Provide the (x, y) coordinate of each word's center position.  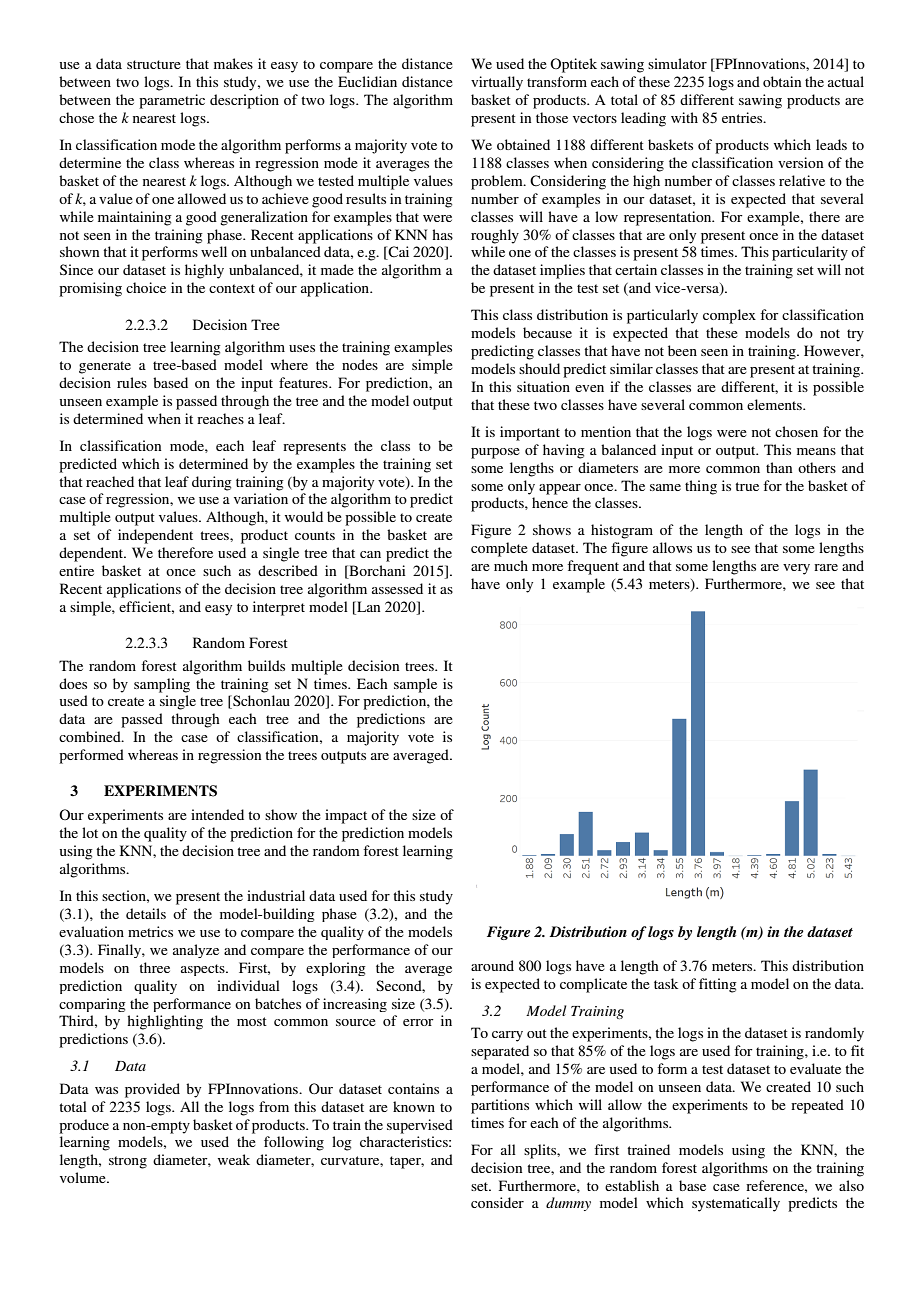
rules (132, 382)
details (146, 913)
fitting (718, 985)
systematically (736, 1204)
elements (775, 404)
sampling (162, 685)
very (796, 569)
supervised (420, 1126)
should (539, 368)
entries (743, 117)
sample (415, 685)
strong (128, 1162)
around (492, 965)
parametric (172, 101)
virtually (497, 83)
